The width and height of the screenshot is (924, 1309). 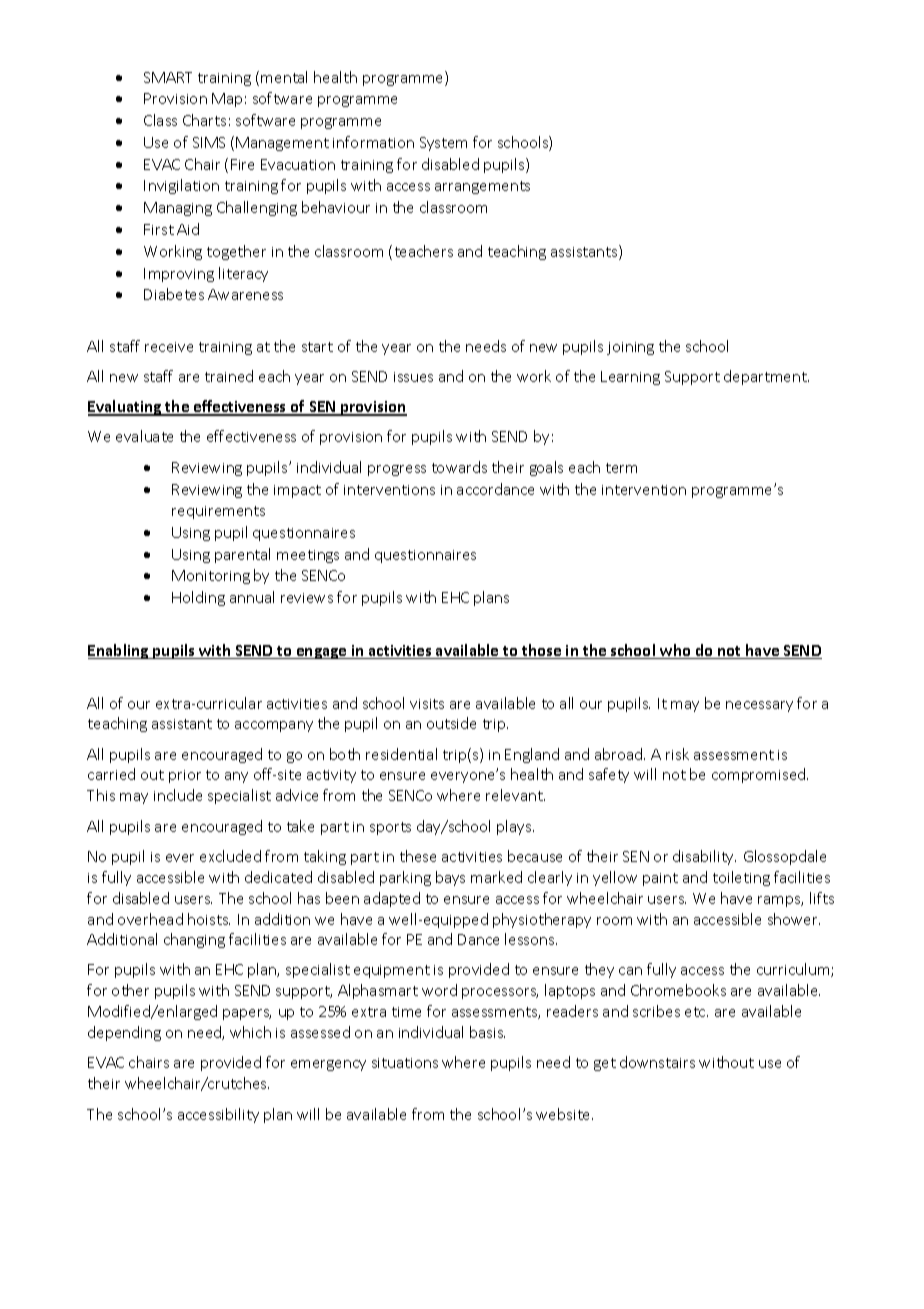 I want to click on System, so click(x=443, y=144).
